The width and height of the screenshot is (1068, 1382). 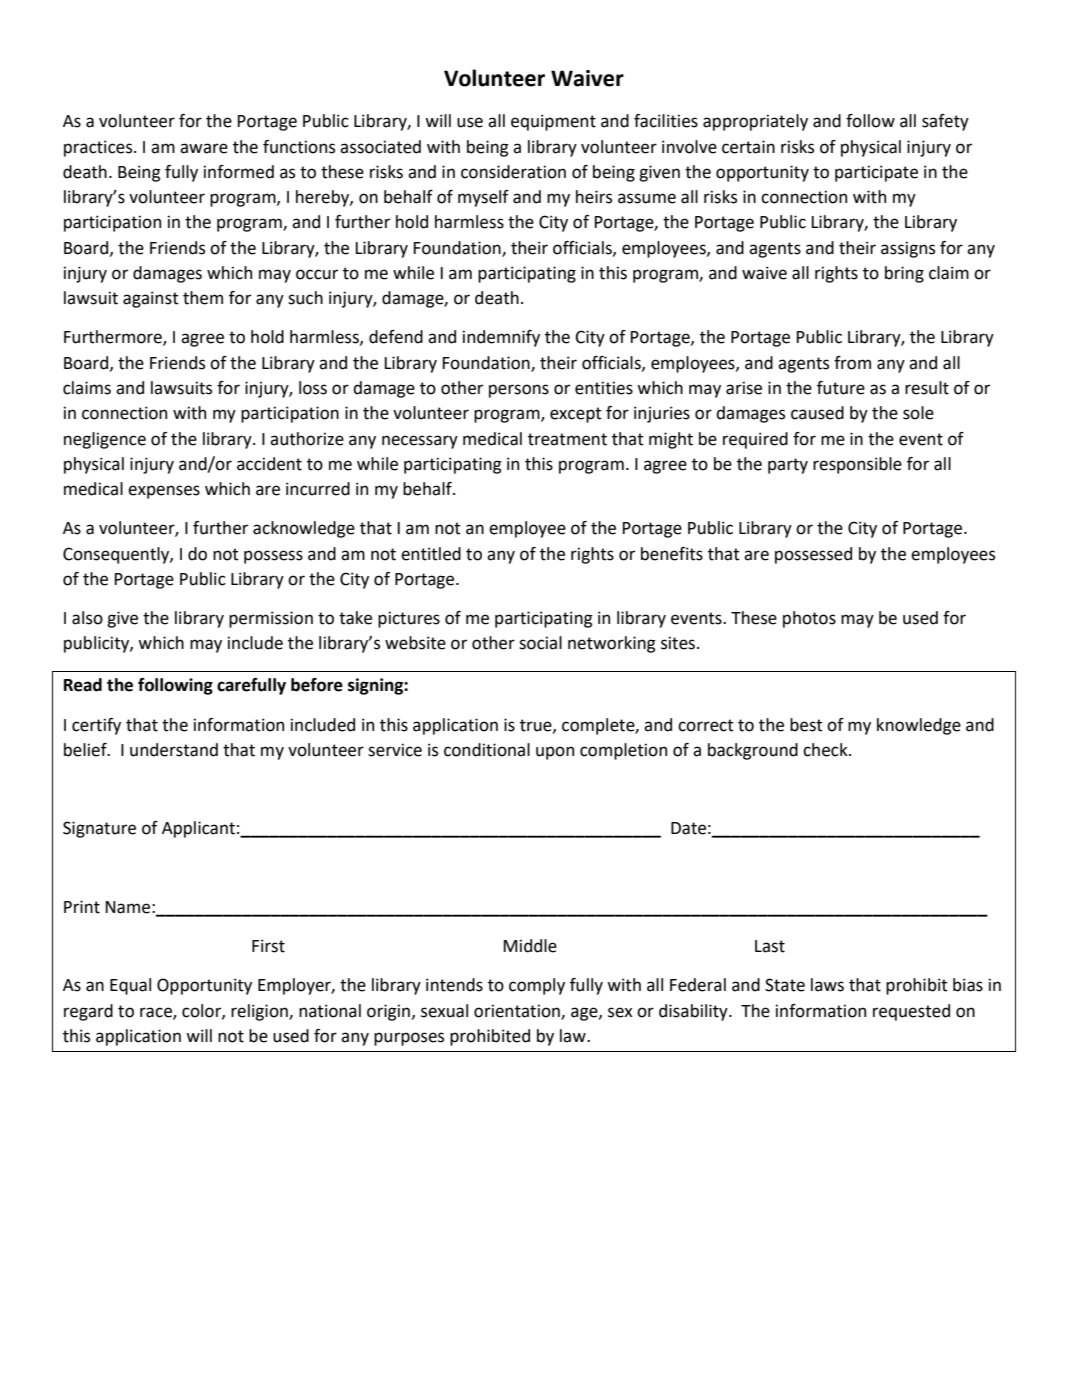 What do you see at coordinates (157, 1013) in the screenshot?
I see `race` at bounding box center [157, 1013].
